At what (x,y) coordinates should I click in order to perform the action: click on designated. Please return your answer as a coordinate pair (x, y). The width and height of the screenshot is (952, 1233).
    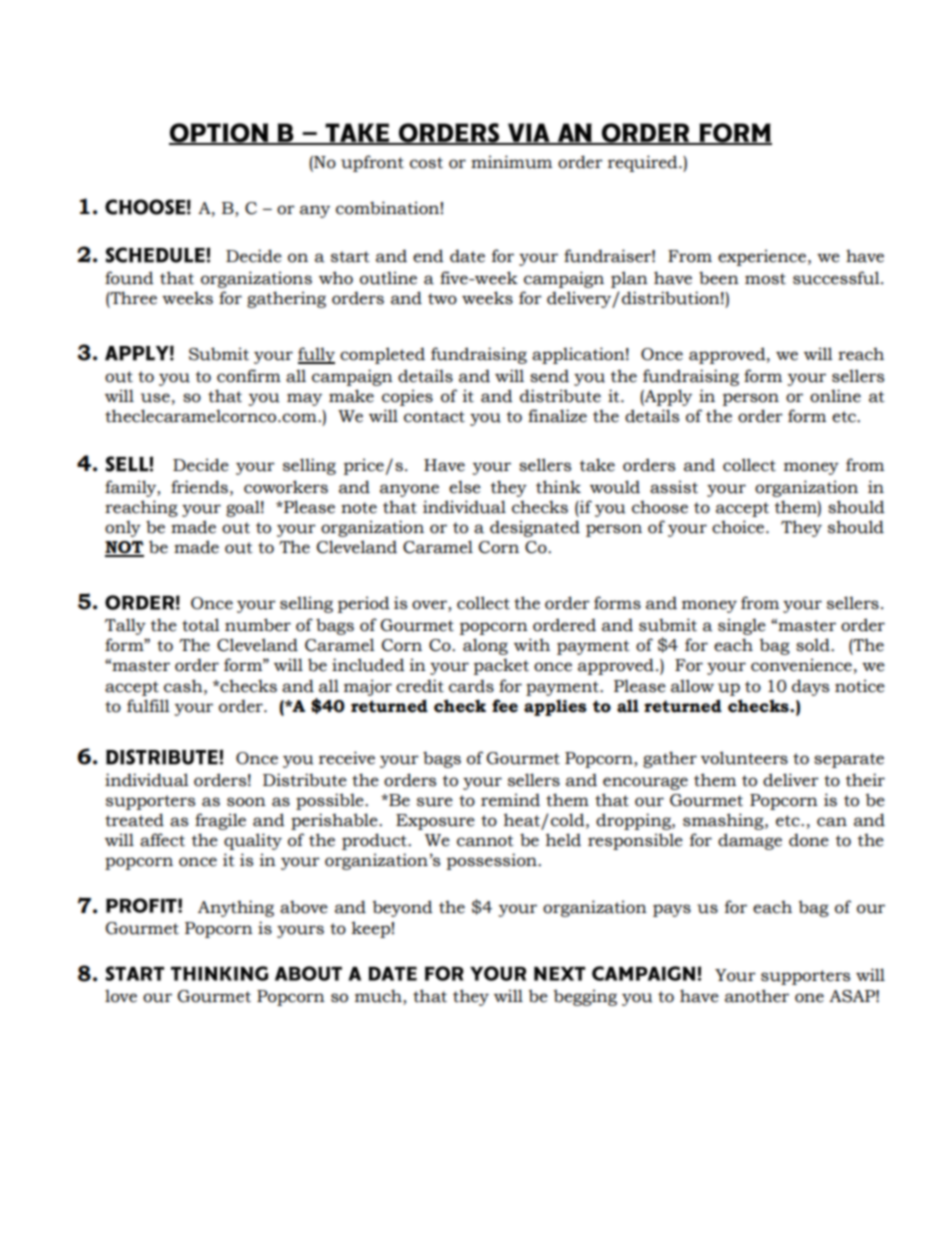
    Looking at the image, I should click on (535, 528).
